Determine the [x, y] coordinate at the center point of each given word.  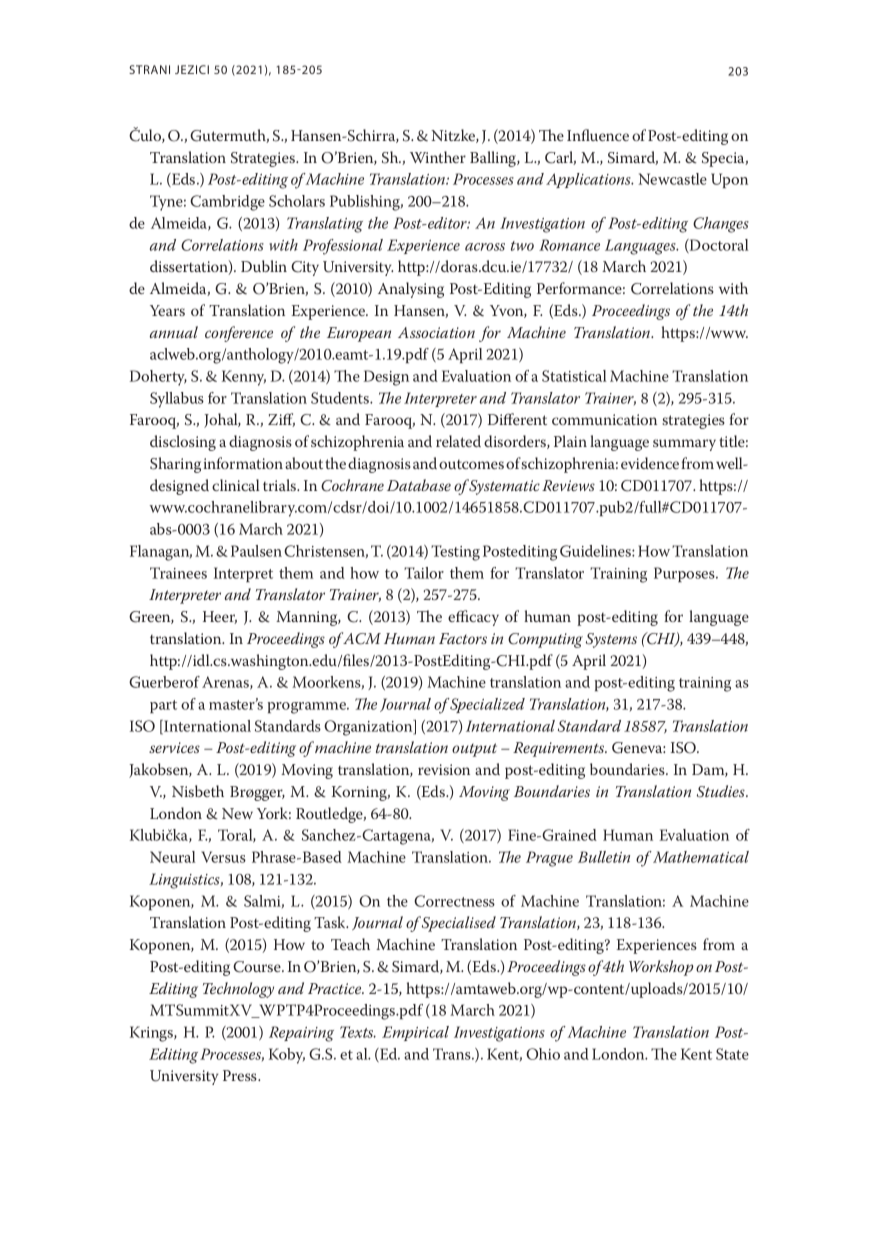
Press [241, 1075]
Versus [223, 857]
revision [444, 769]
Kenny [244, 378]
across [485, 247]
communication [604, 419]
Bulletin [604, 857]
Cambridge [227, 203]
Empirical [415, 1033]
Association [436, 332]
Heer [220, 617]
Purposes [685, 574]
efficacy [473, 618]
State [732, 1054]
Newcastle [672, 179]
